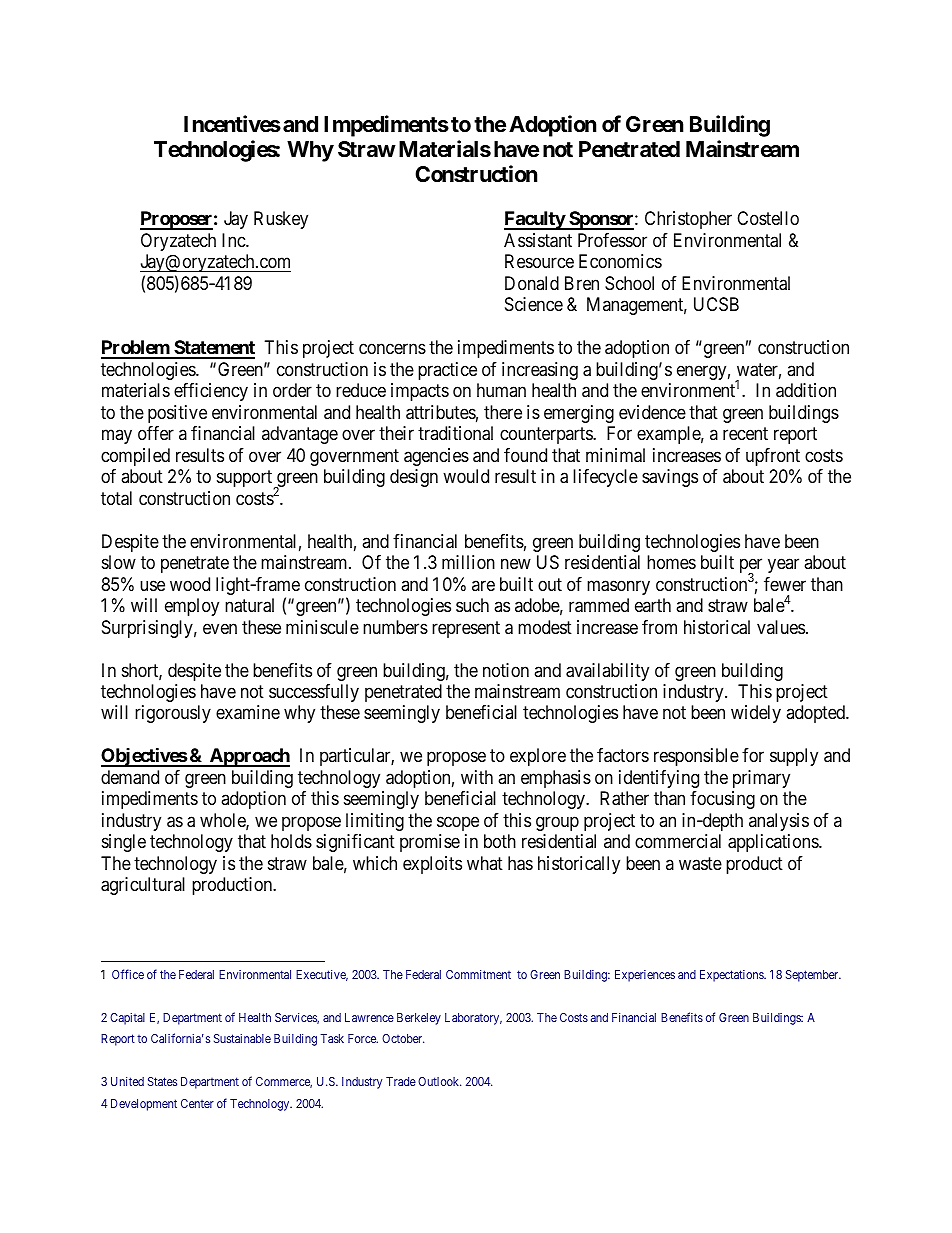  I want to click on States, so click(162, 1081).
